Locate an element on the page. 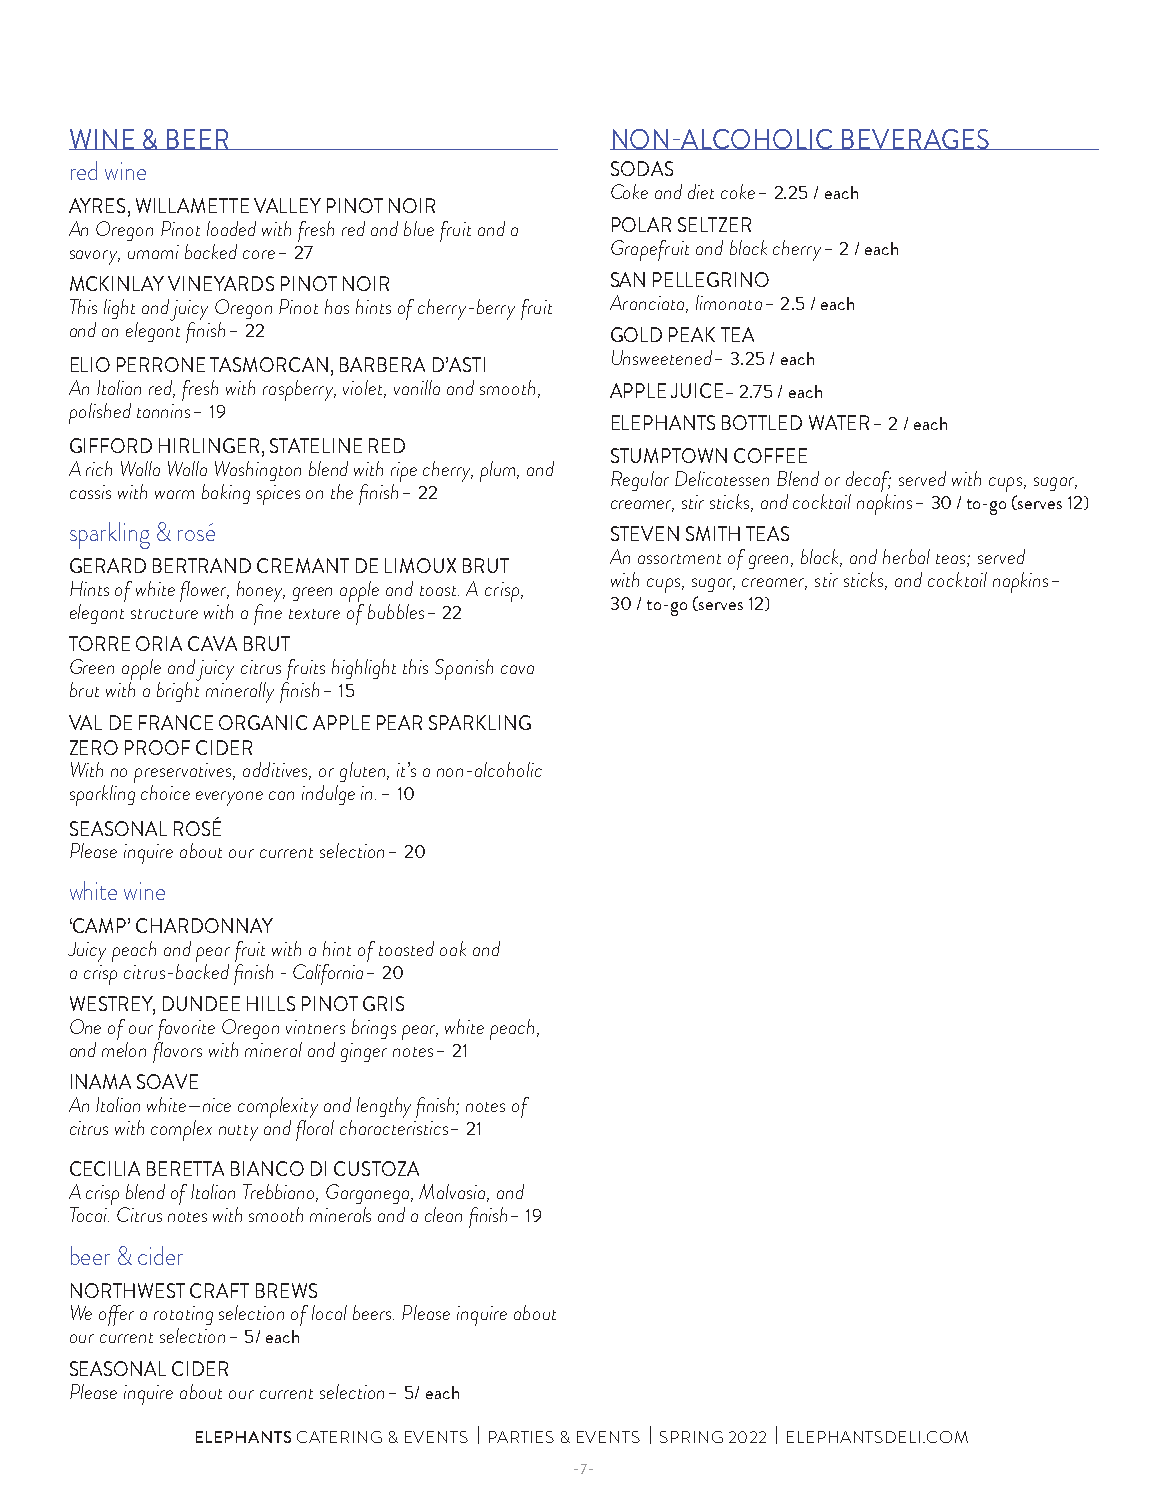 The width and height of the page is (1168, 1512). WILLAMETTE is located at coordinates (192, 205).
